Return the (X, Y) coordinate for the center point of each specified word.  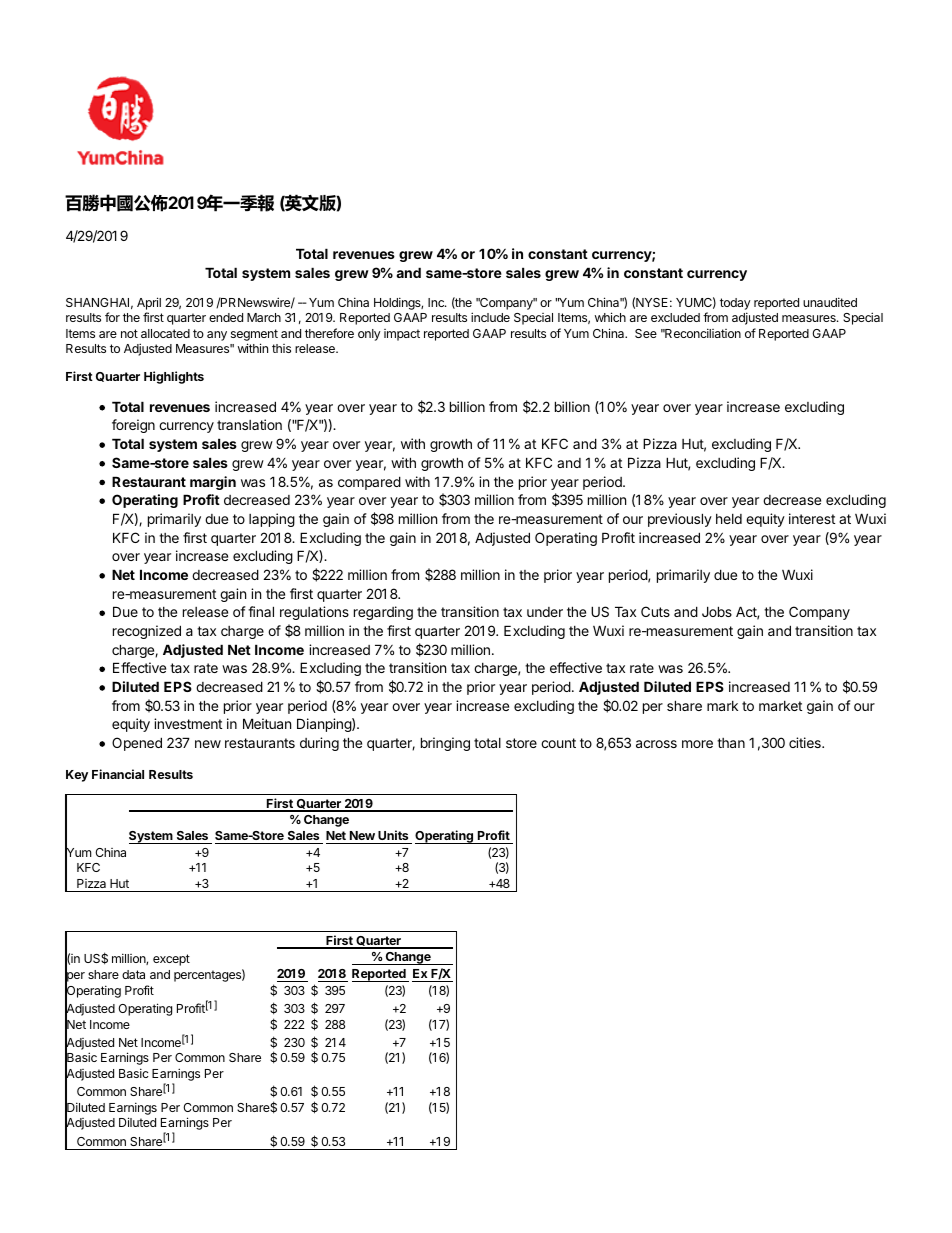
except (171, 960)
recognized (147, 632)
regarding (383, 613)
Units (393, 835)
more (697, 744)
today (735, 304)
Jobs (717, 611)
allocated (165, 333)
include (490, 317)
